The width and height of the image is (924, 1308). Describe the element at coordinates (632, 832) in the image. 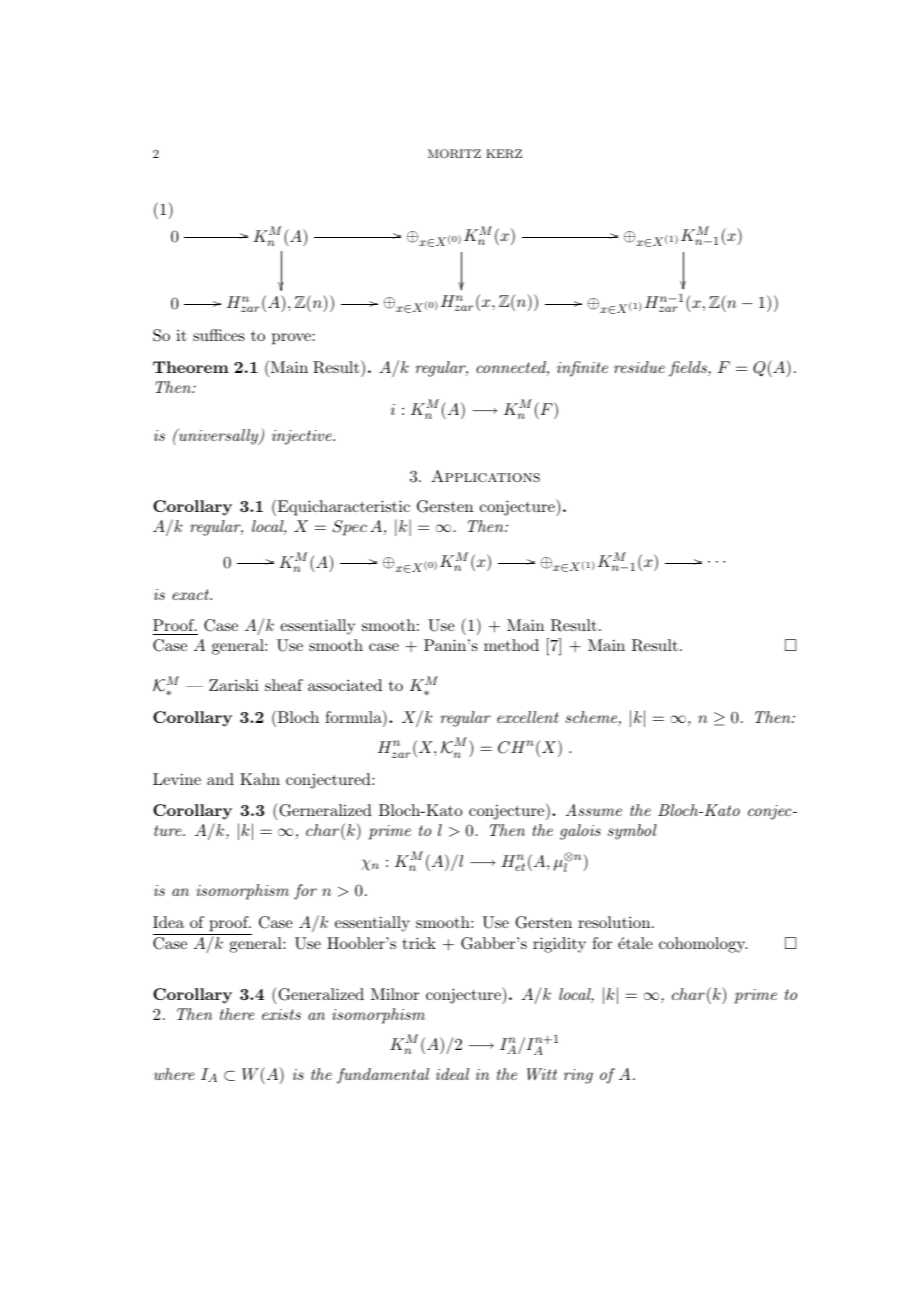

I see `symbol` at that location.
